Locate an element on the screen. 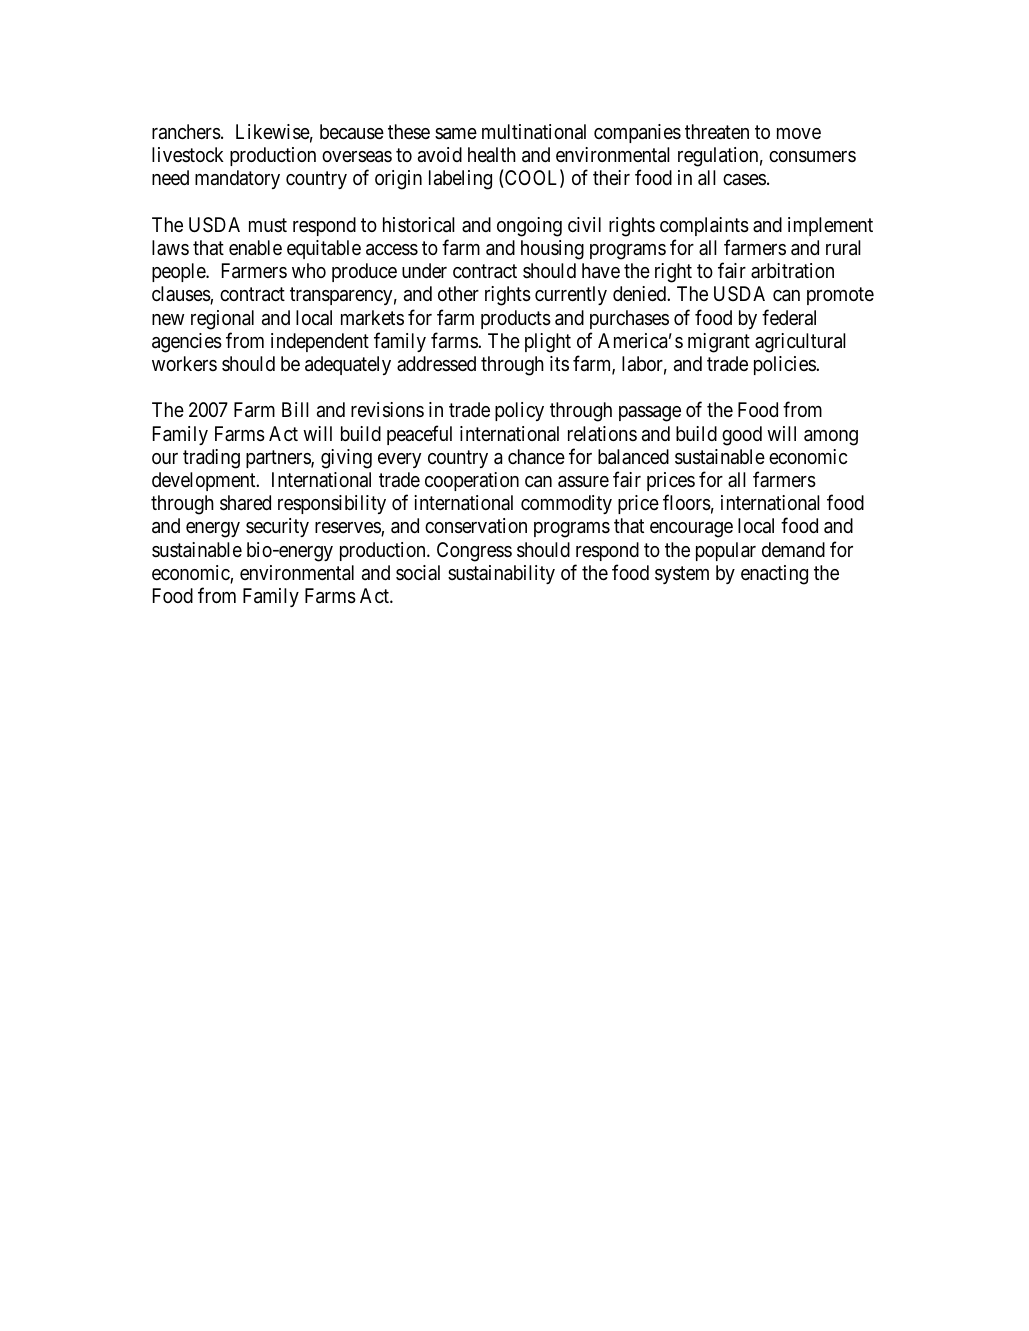 The width and height of the screenshot is (1029, 1331). livestock is located at coordinates (188, 154).
